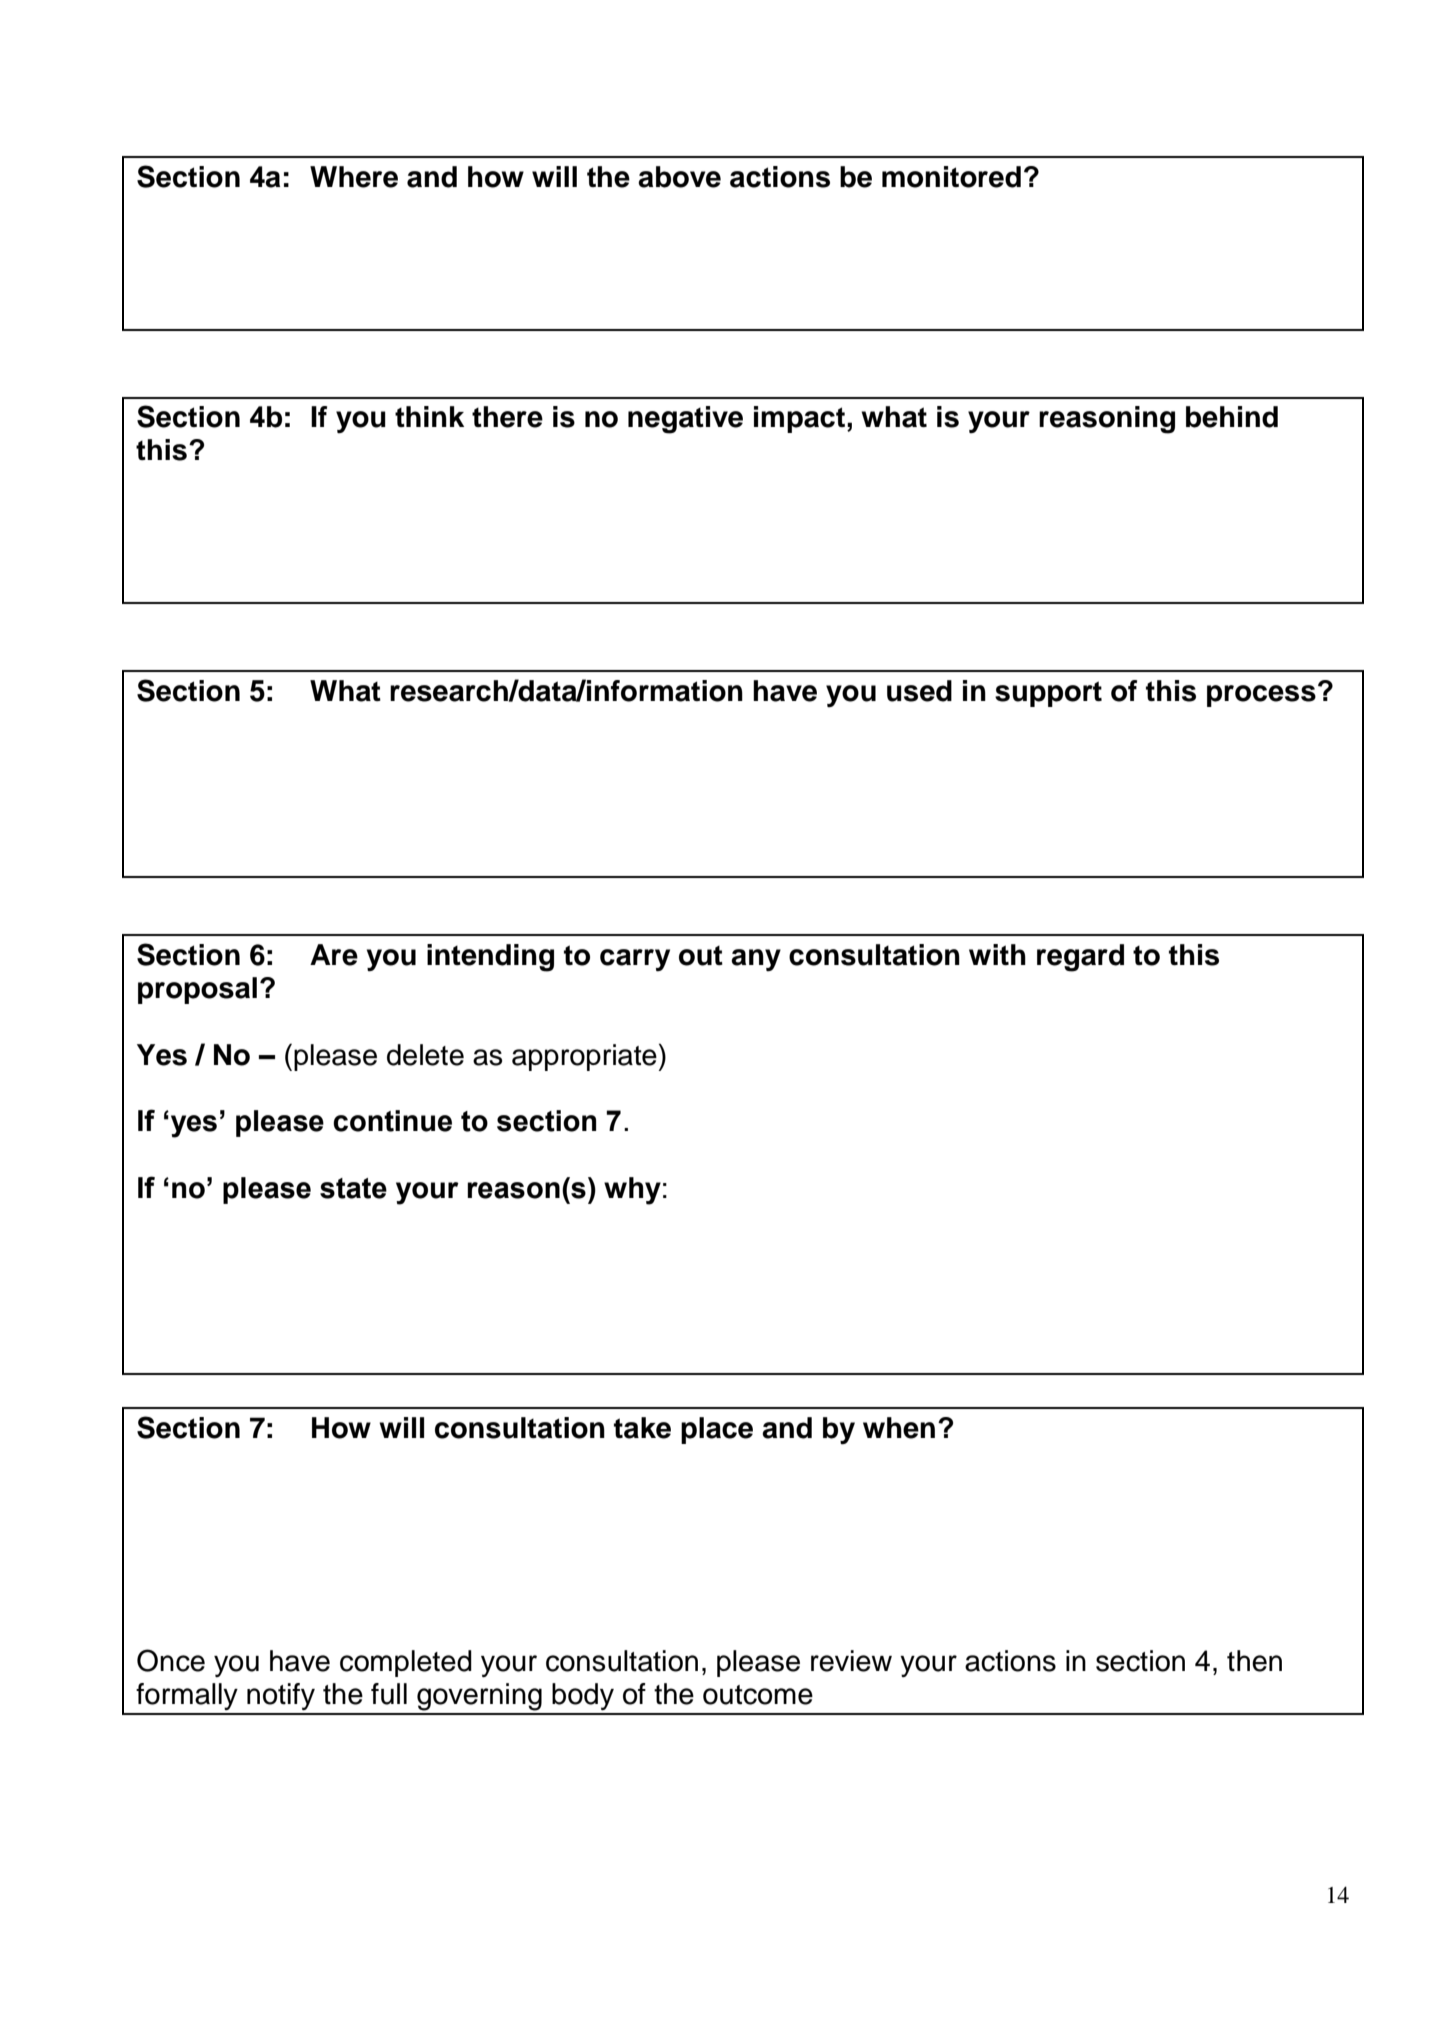  I want to click on Where, so click(354, 177).
